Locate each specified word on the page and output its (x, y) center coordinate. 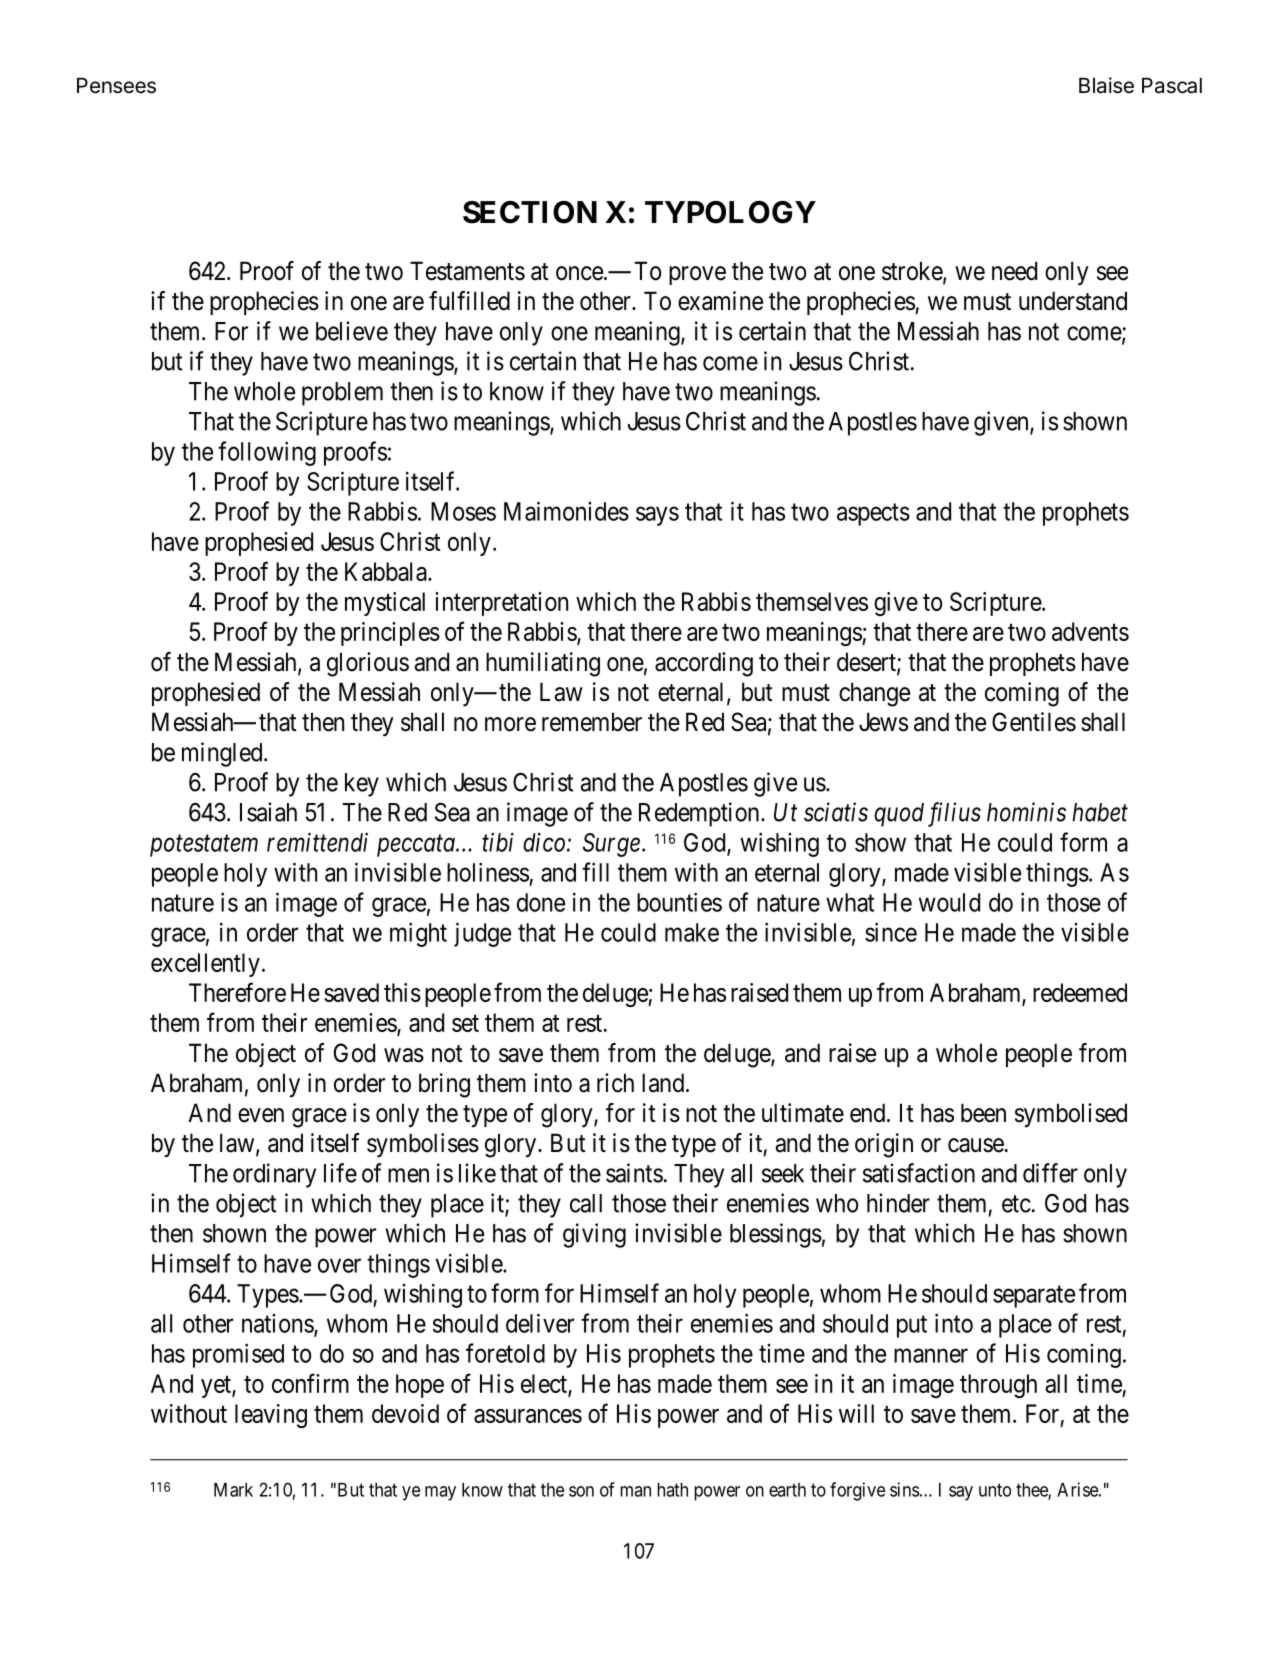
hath (672, 1490)
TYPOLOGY (730, 212)
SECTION (530, 212)
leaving (271, 1416)
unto (995, 1490)
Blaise (1106, 85)
